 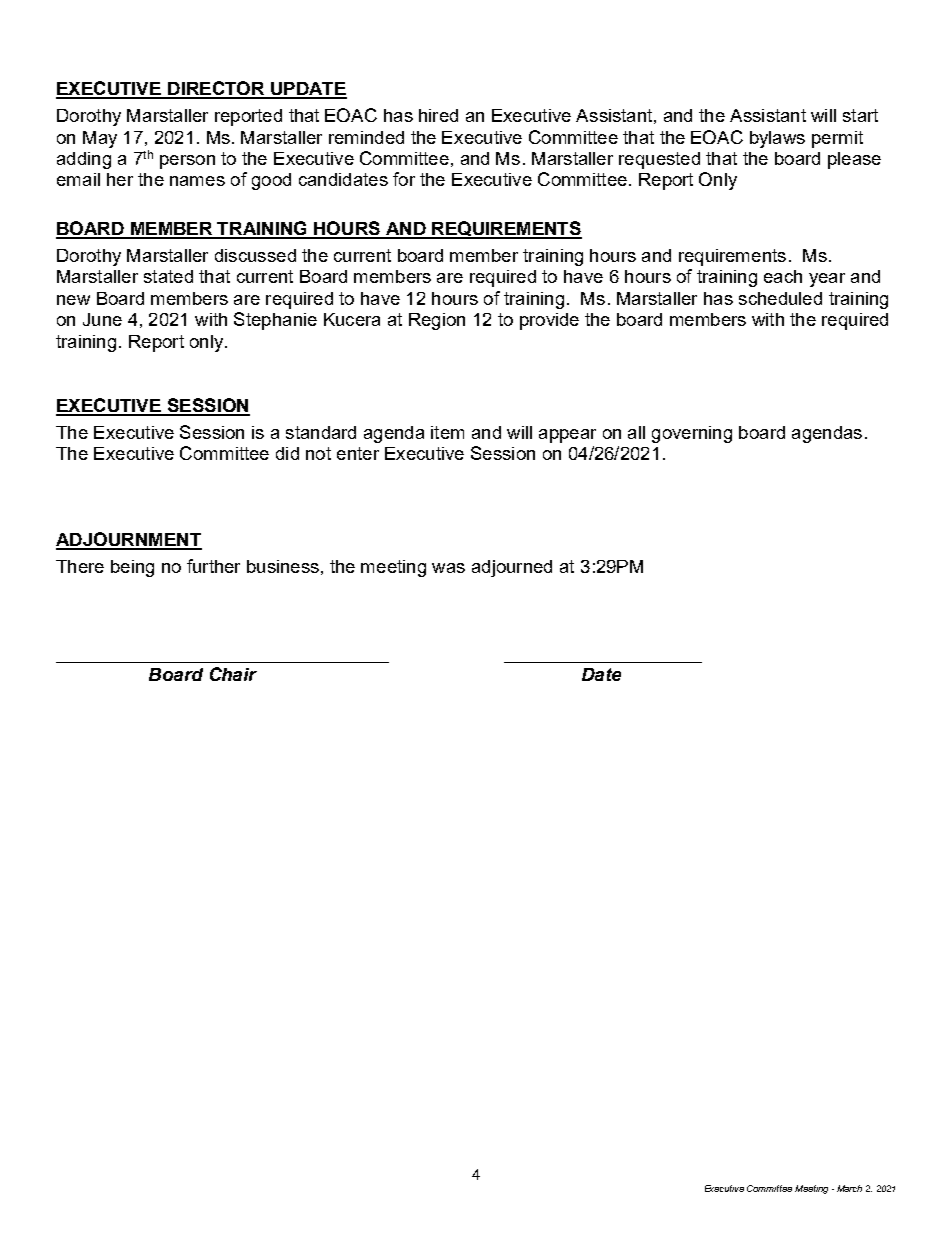 What do you see at coordinates (447, 432) in the document?
I see `item` at bounding box center [447, 432].
